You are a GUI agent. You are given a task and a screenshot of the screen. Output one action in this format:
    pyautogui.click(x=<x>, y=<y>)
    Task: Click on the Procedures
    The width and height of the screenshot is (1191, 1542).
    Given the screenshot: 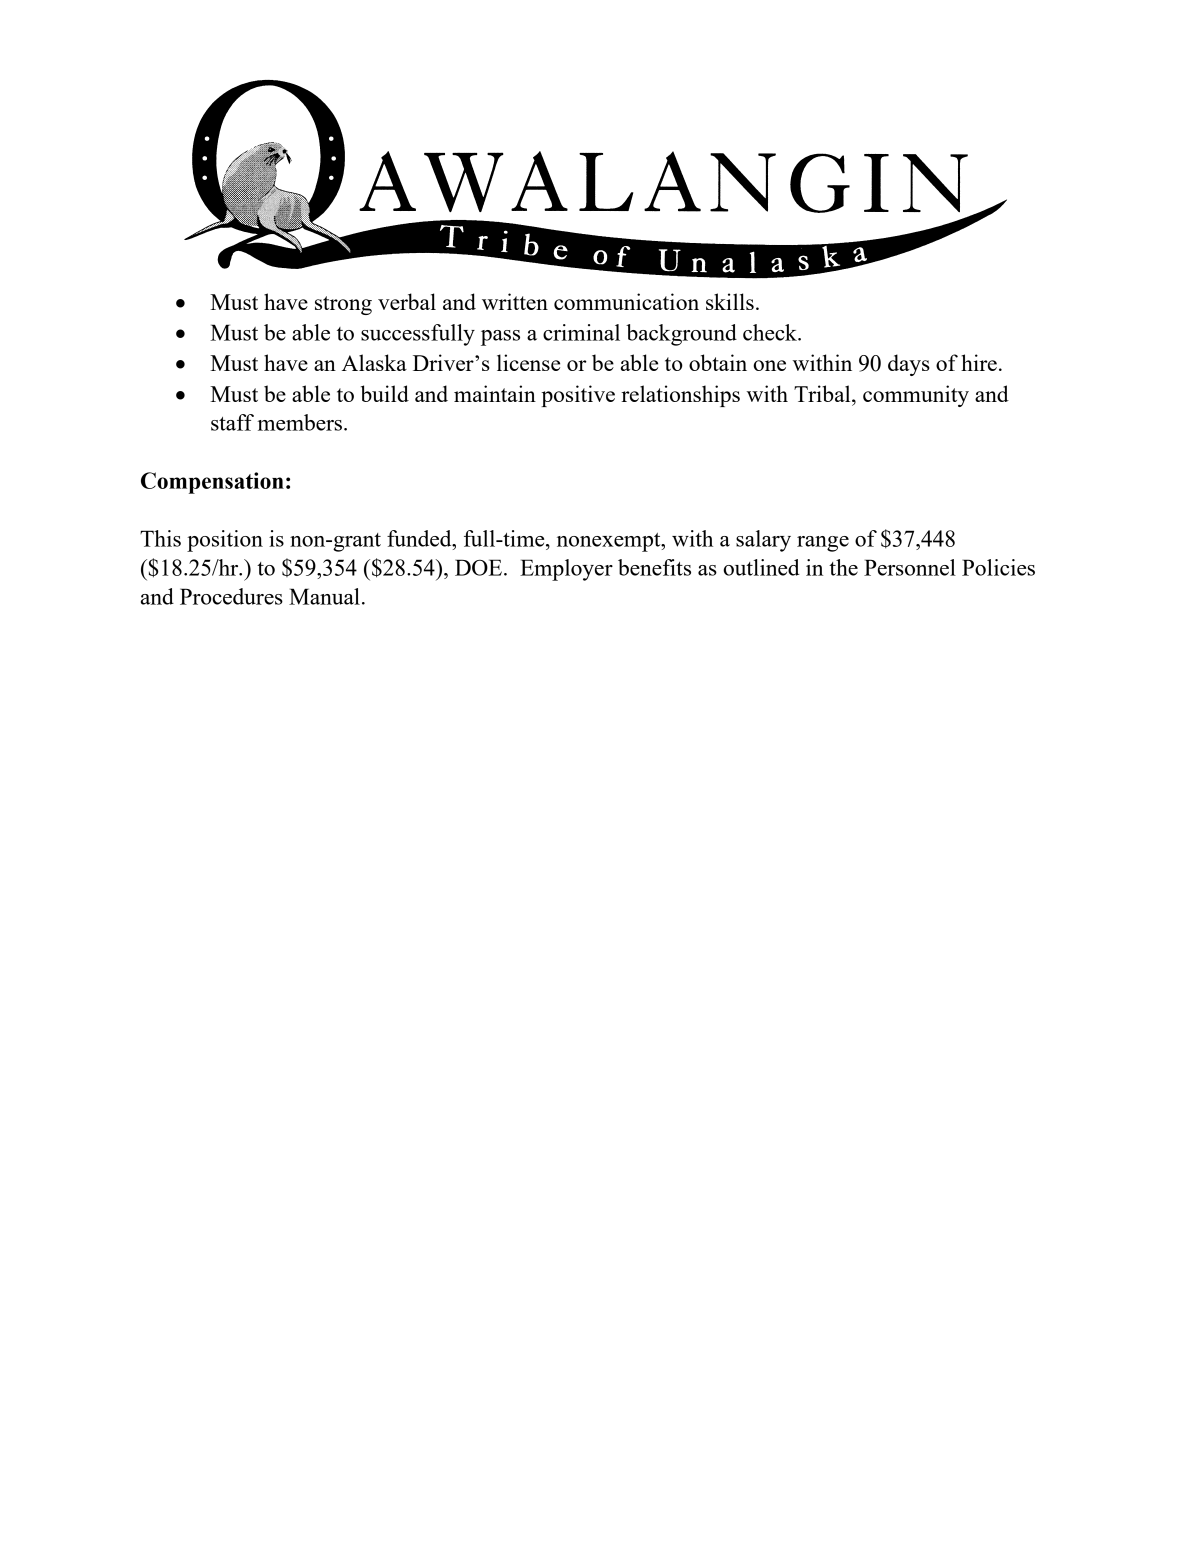 What is the action you would take?
    pyautogui.click(x=231, y=596)
